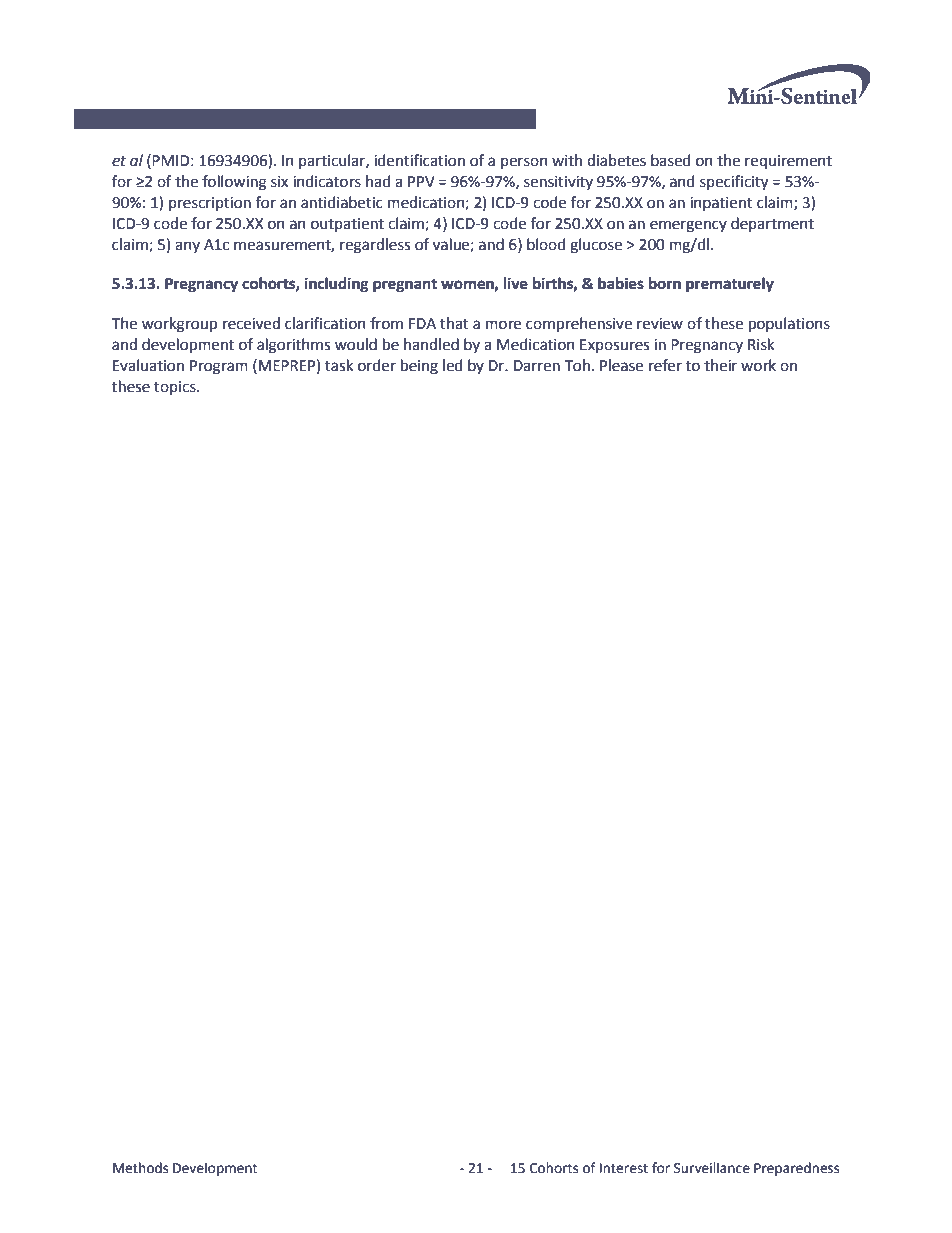 The width and height of the document is (952, 1233). What do you see at coordinates (419, 367) in the document?
I see `being` at bounding box center [419, 367].
